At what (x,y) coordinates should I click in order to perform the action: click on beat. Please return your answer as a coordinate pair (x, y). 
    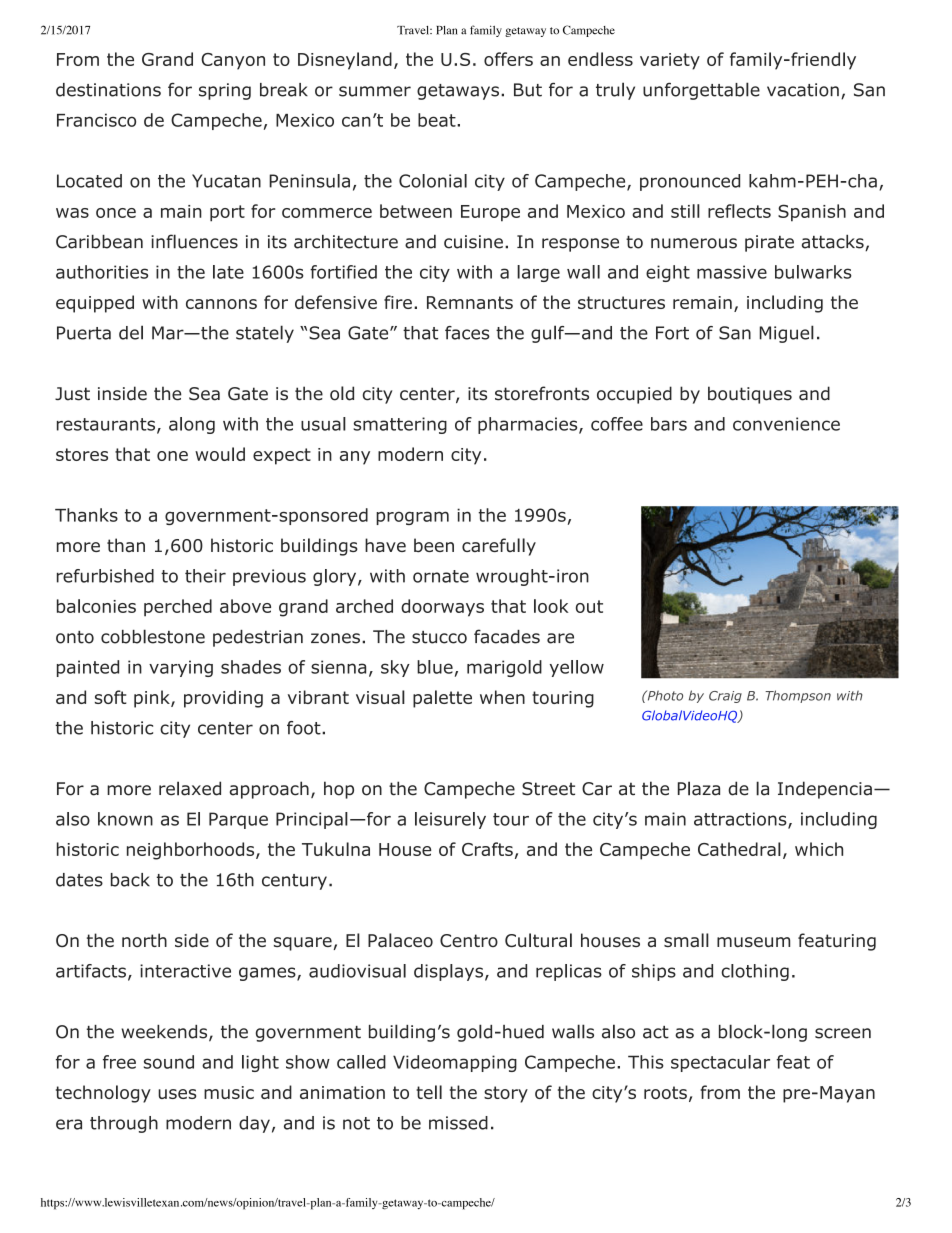
    Looking at the image, I should click on (438, 120).
